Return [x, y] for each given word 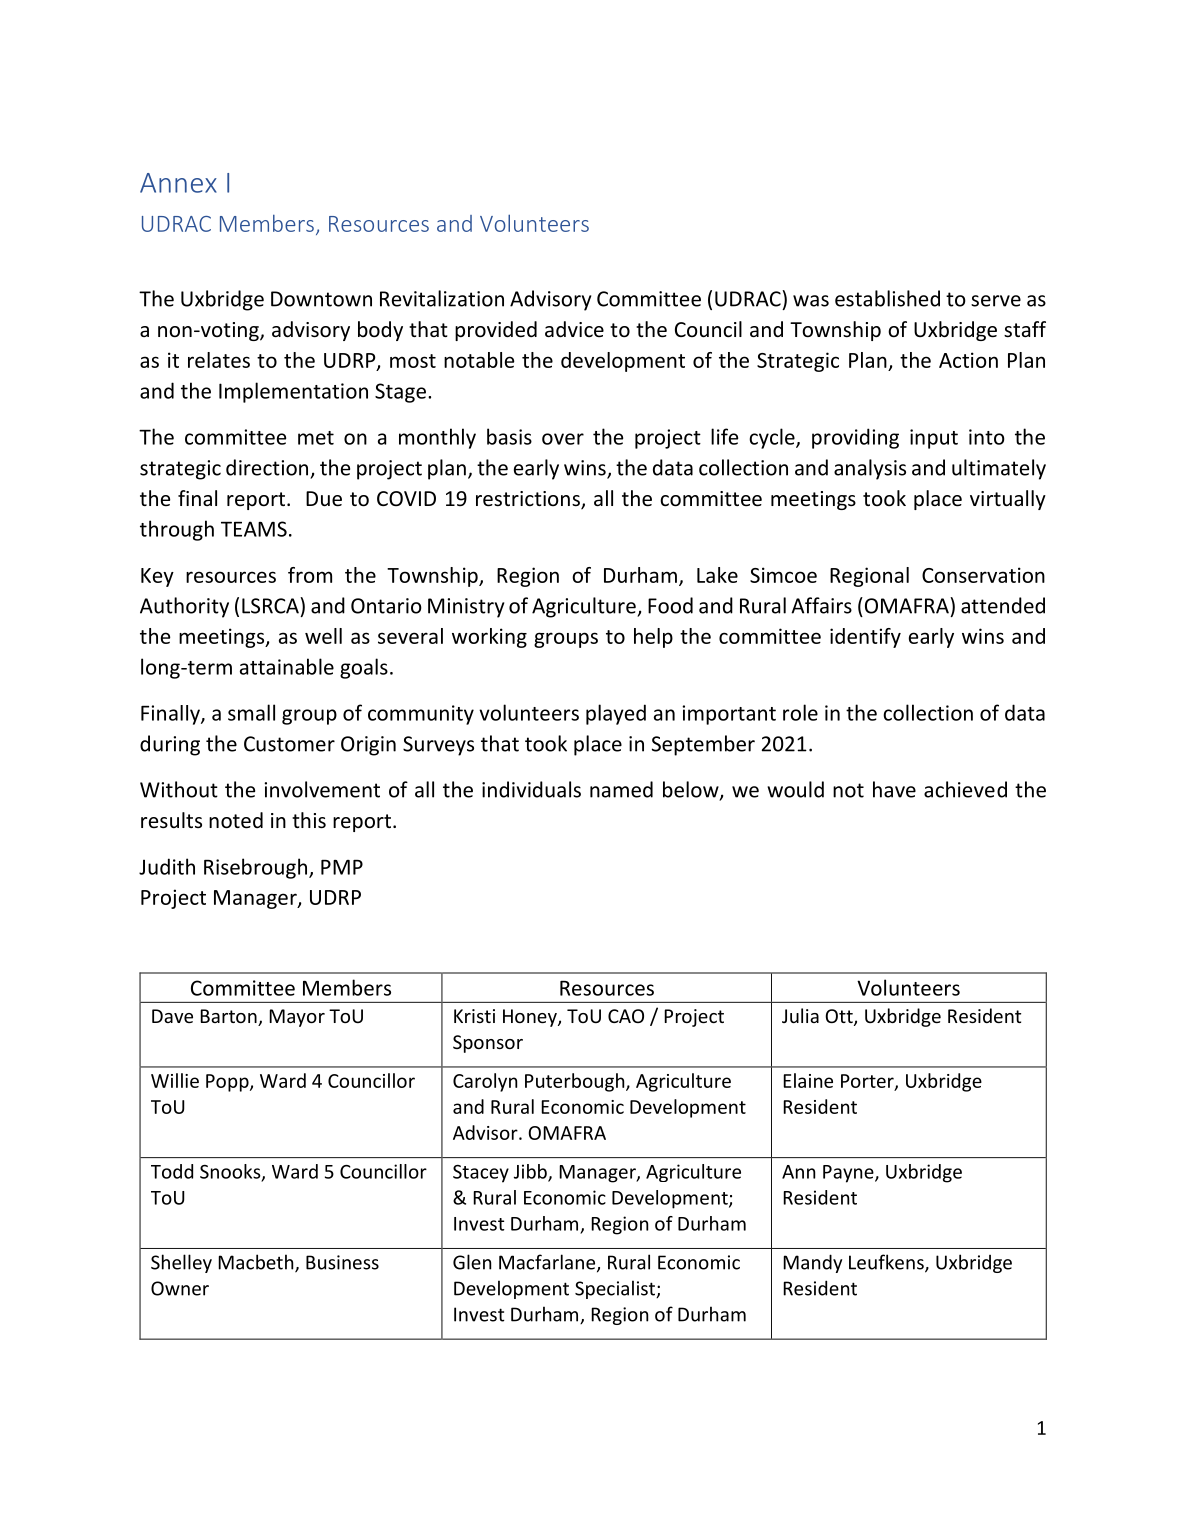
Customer [289, 744]
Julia [800, 1015]
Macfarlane [547, 1262]
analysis [870, 469]
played [616, 714]
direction [267, 467]
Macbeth [257, 1263]
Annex [178, 183]
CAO [626, 1016]
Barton [229, 1017]
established [887, 298]
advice [574, 329]
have [894, 789]
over [563, 439]
